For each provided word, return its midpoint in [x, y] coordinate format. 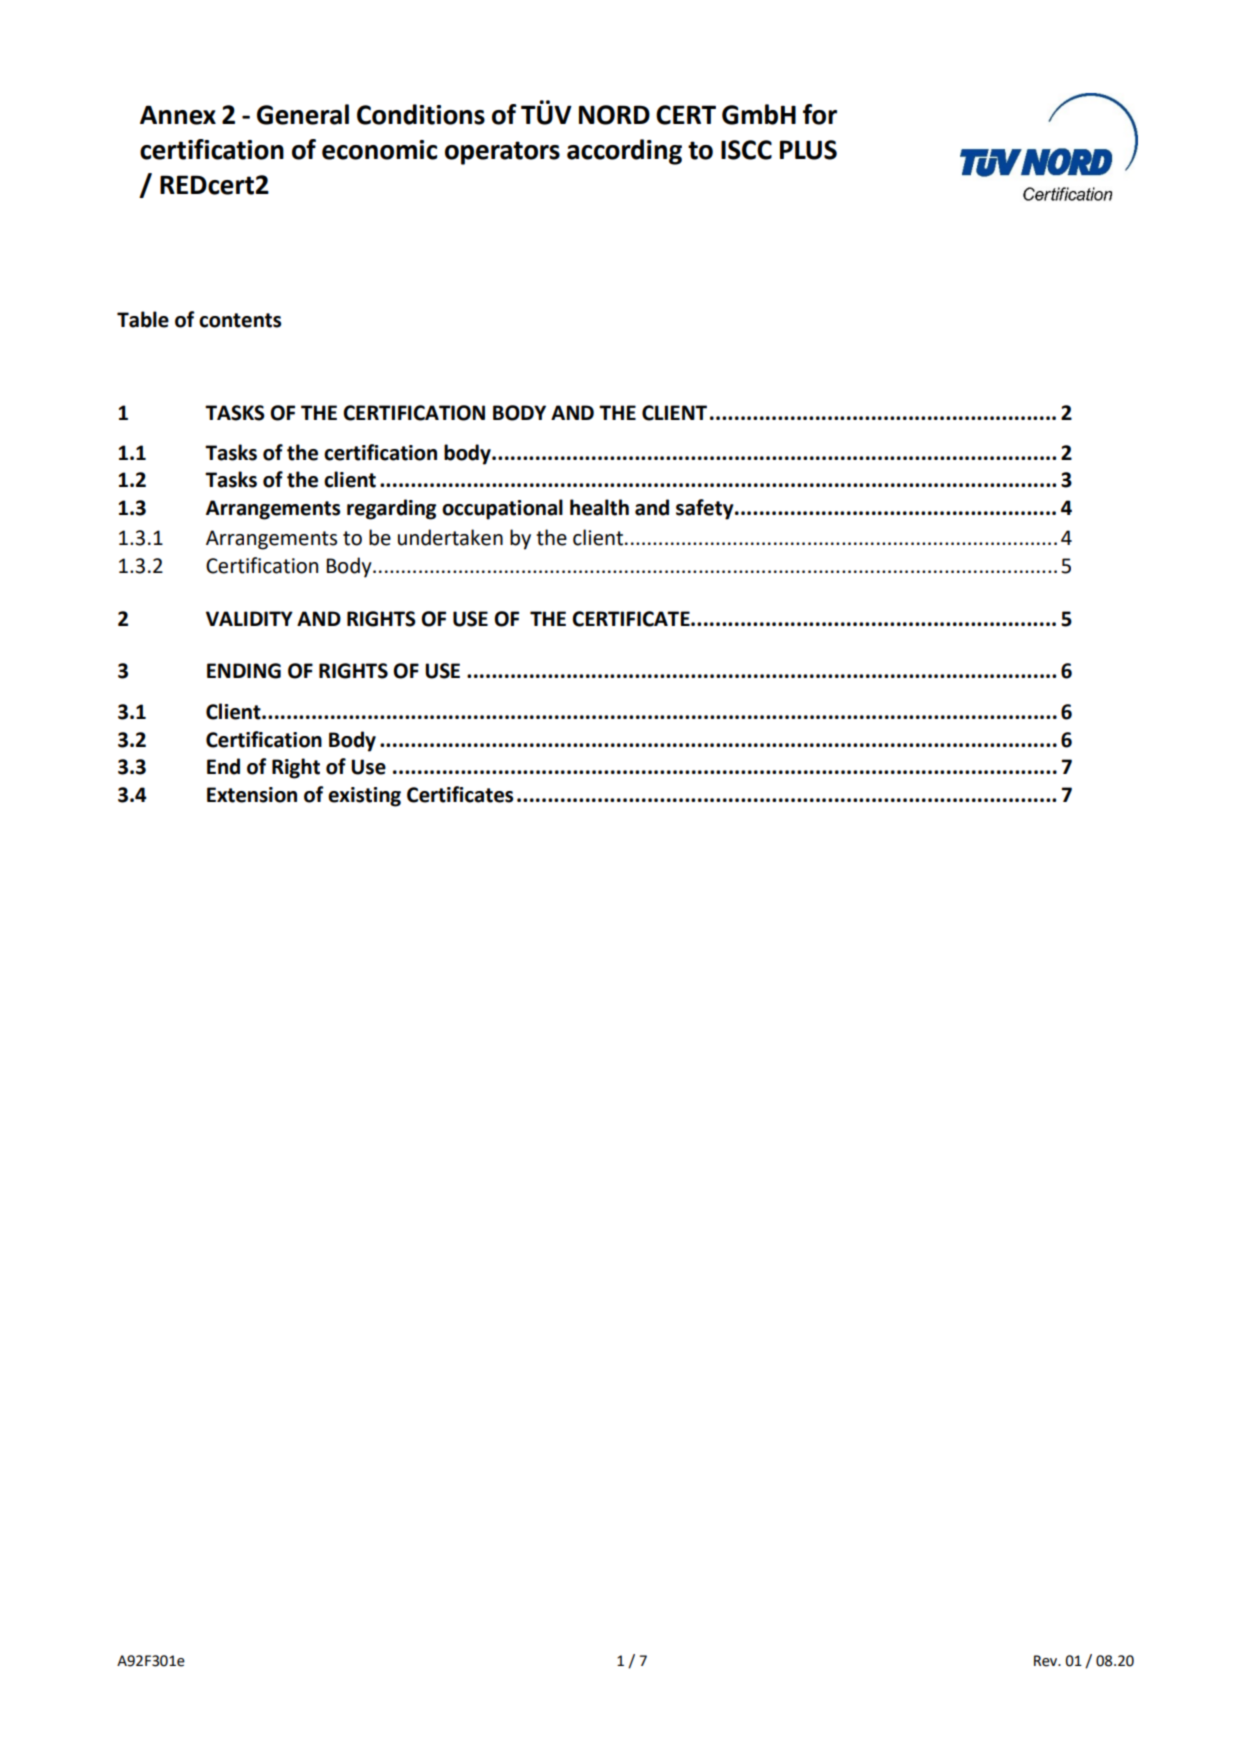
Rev [1047, 1661]
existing [364, 797]
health [599, 507]
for [820, 114]
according [624, 152]
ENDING [244, 671]
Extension [252, 795]
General [303, 114]
